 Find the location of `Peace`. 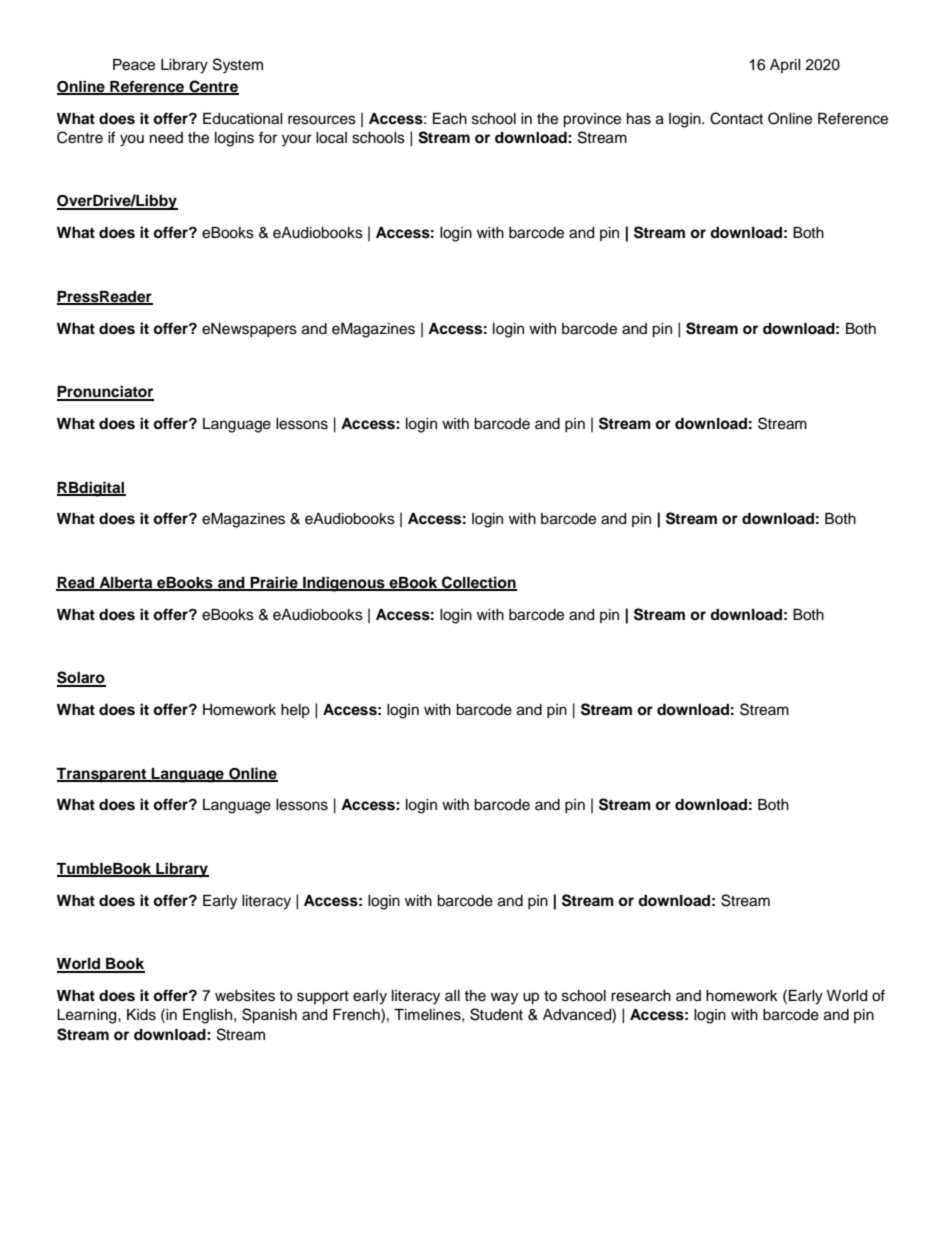

Peace is located at coordinates (134, 65).
